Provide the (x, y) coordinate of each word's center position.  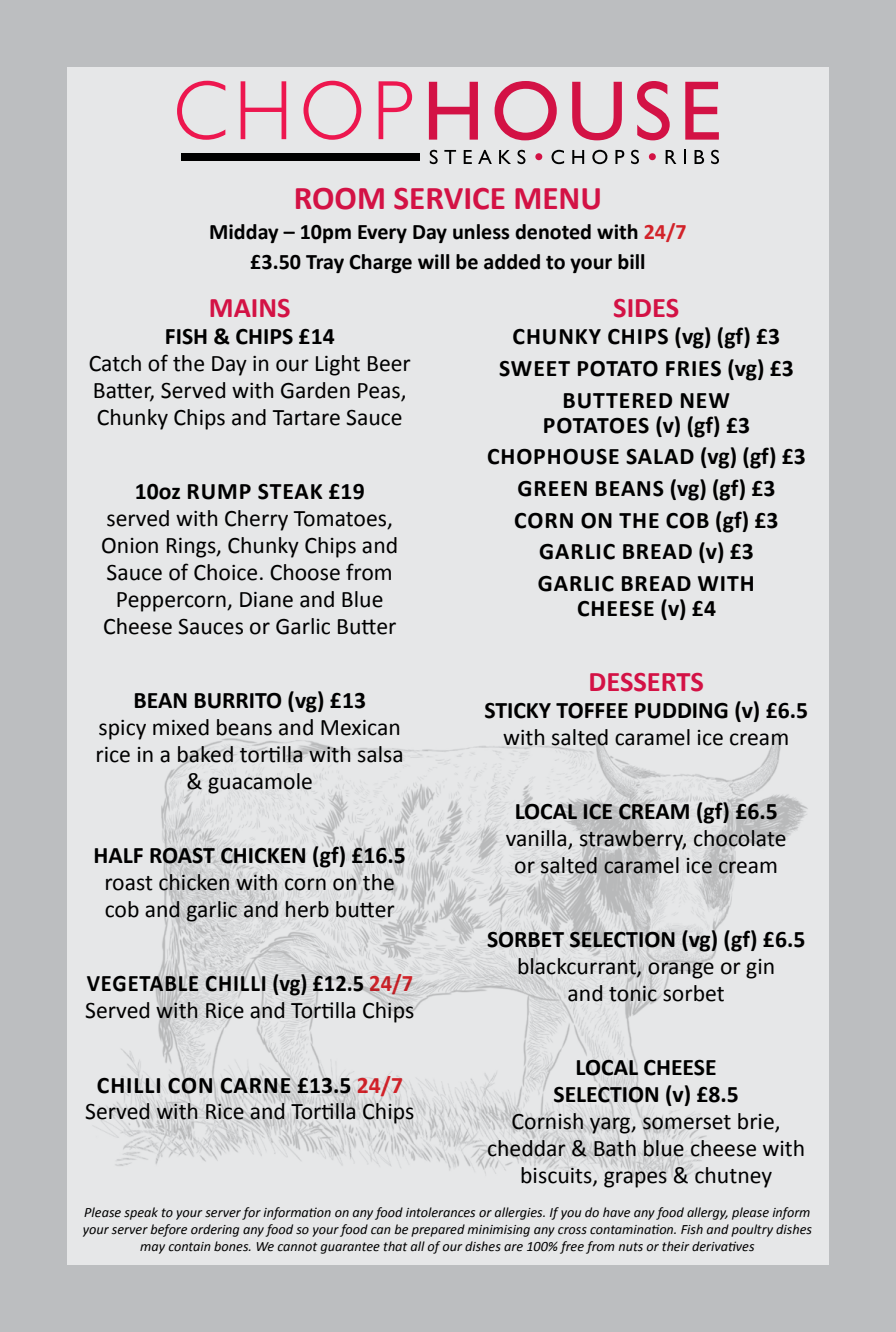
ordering (215, 1230)
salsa (380, 754)
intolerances (440, 1212)
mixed (181, 727)
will (433, 261)
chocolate (740, 838)
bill (631, 262)
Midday (244, 233)
